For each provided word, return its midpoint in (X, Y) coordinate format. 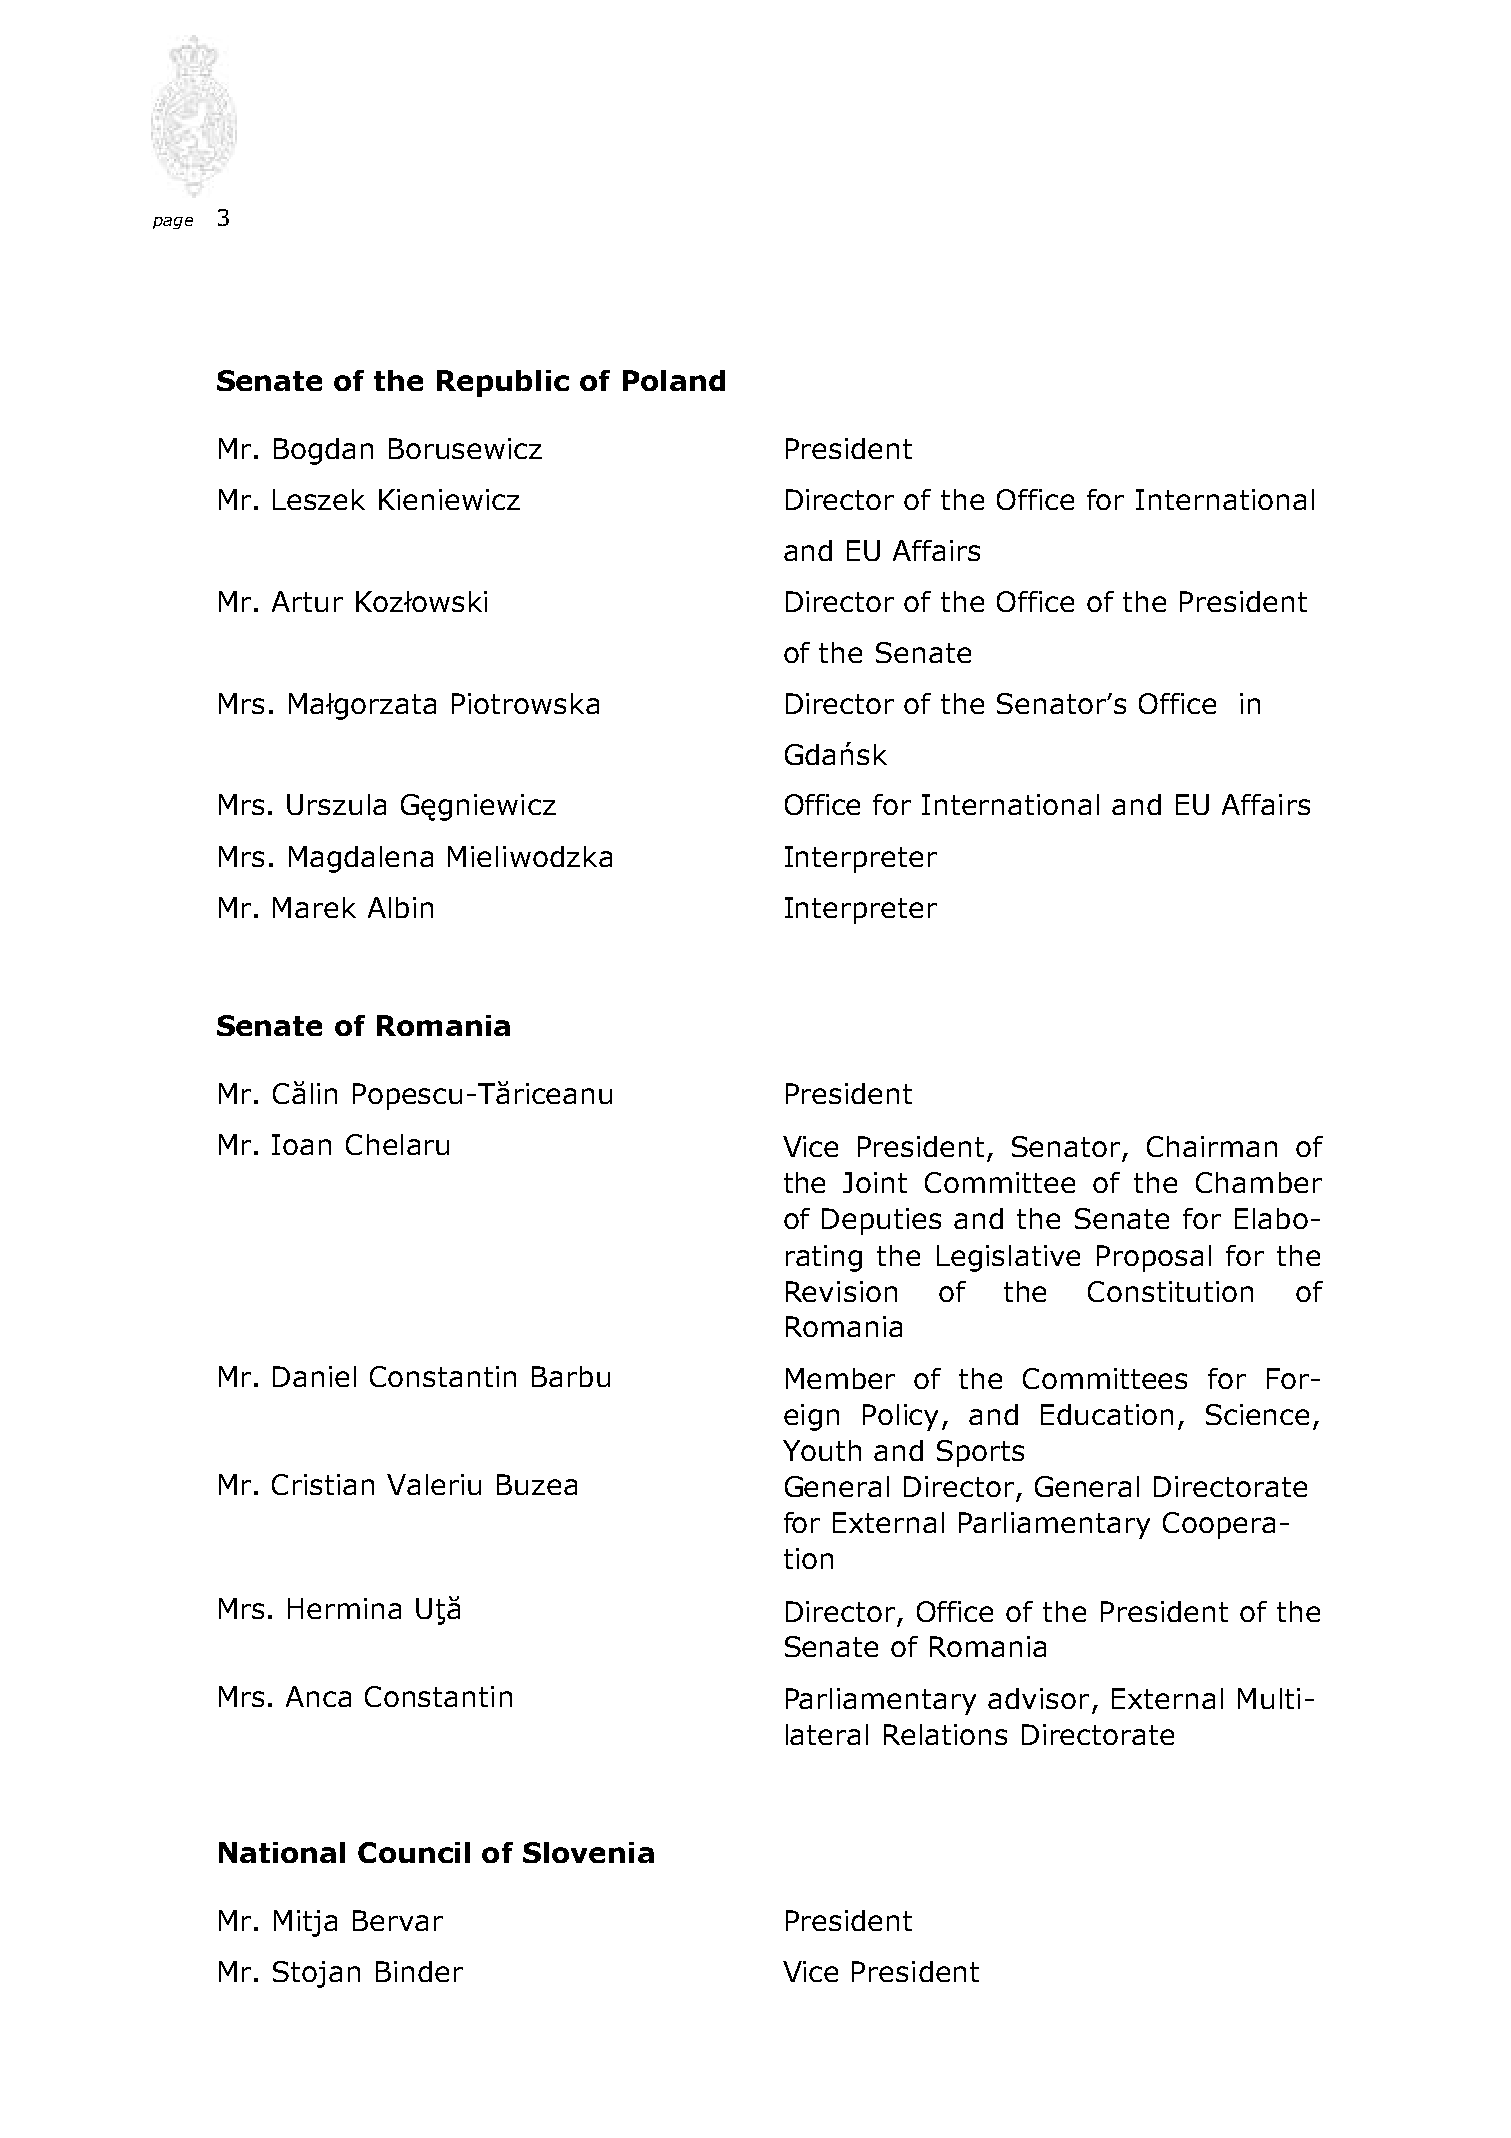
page (173, 223)
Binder (419, 1971)
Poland (674, 380)
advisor (1038, 1698)
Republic (503, 383)
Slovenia (588, 1852)
